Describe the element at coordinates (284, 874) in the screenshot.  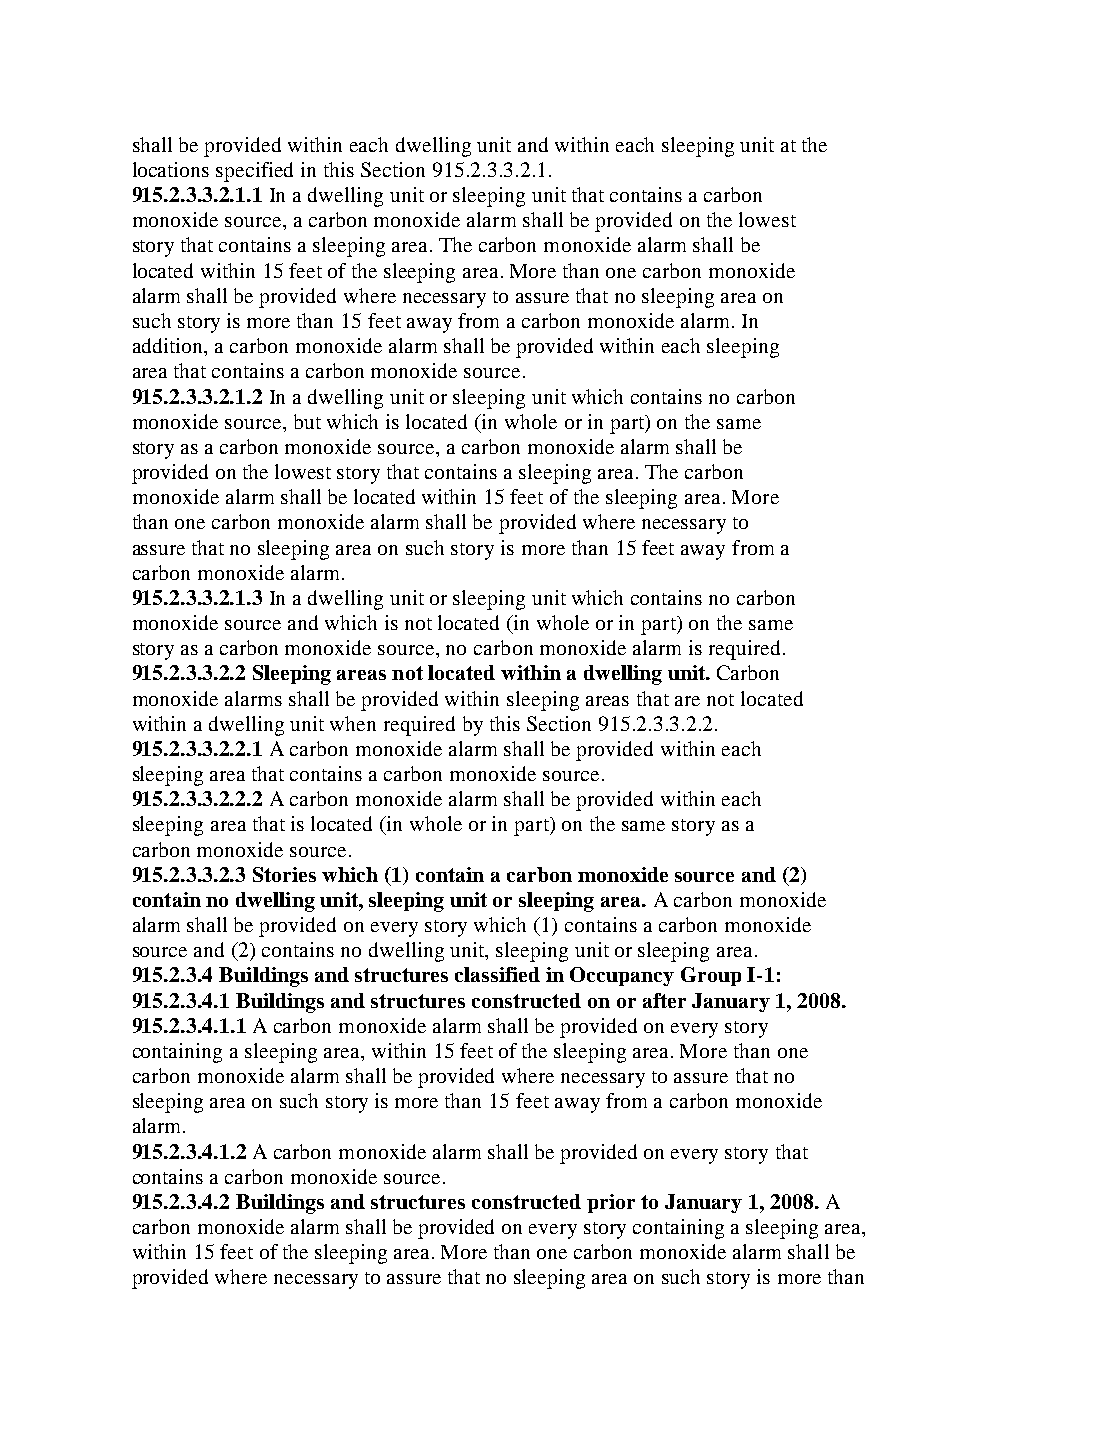
I see `Stories` at that location.
